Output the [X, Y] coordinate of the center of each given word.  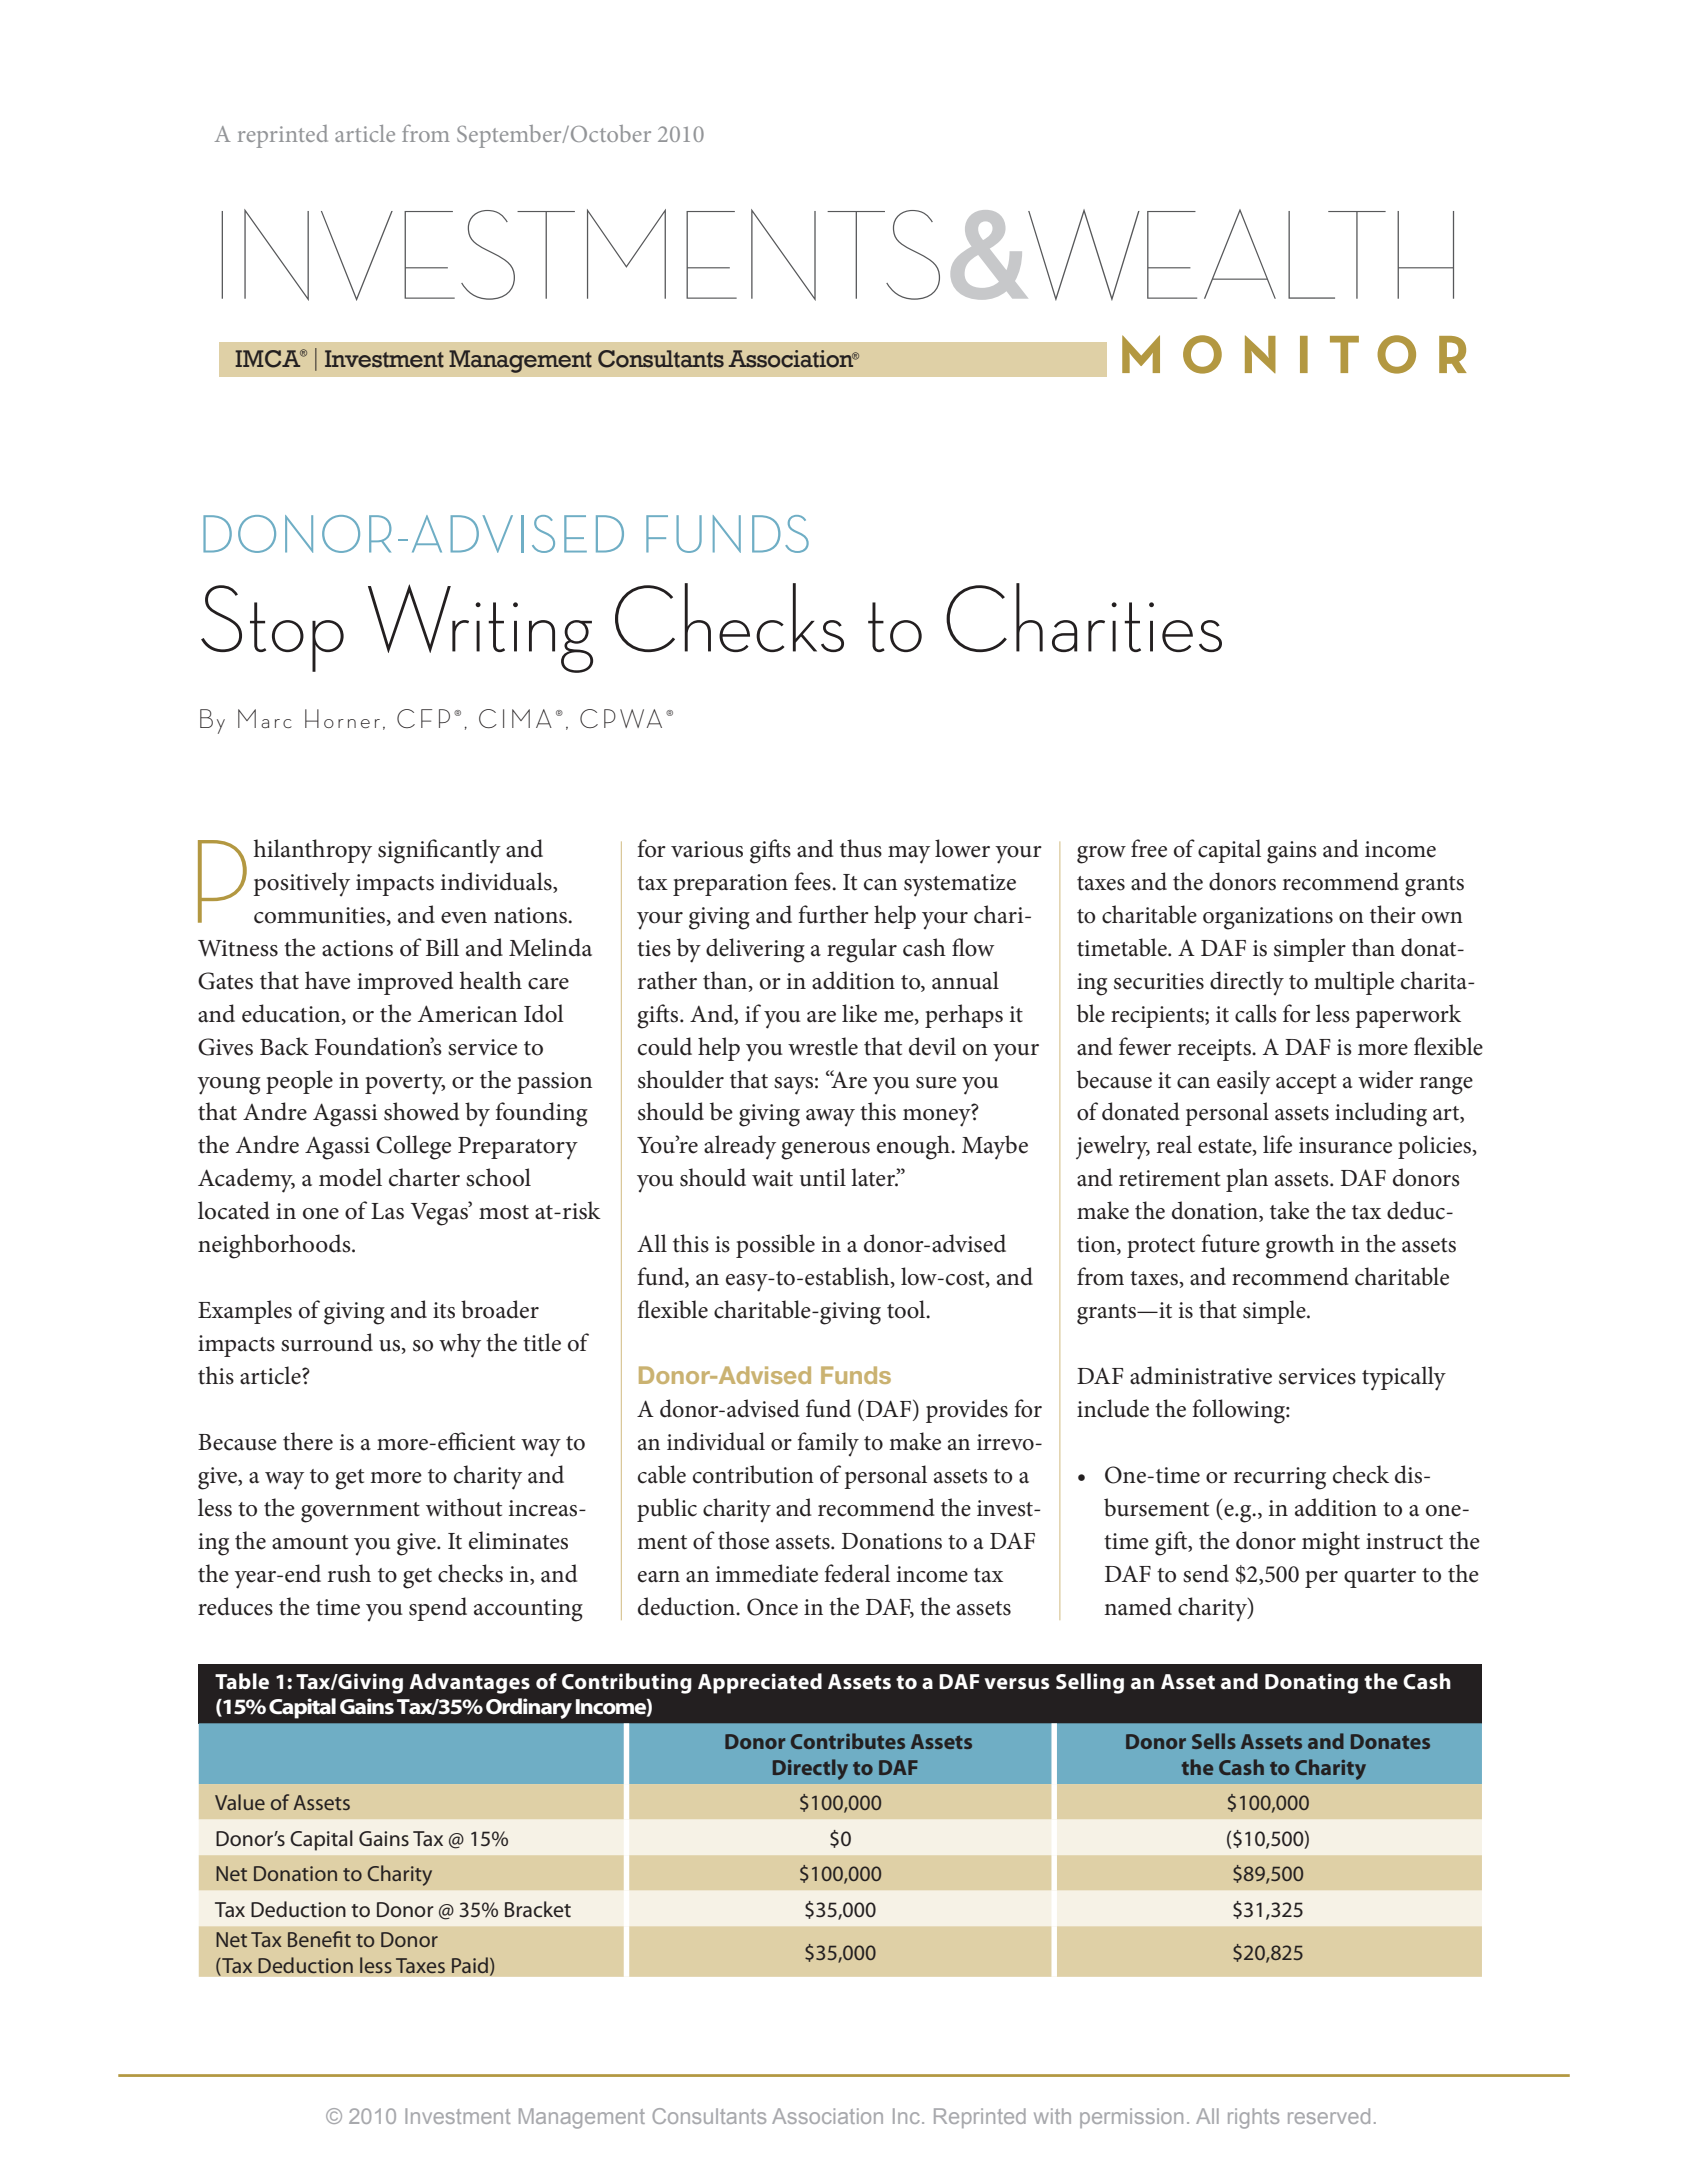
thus [861, 848]
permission [1131, 2118]
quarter [1380, 1578]
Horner [342, 719]
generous [825, 1151]
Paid [470, 1965]
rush [349, 1573]
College [413, 1147]
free [1149, 848]
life [1277, 1144]
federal [857, 1573]
